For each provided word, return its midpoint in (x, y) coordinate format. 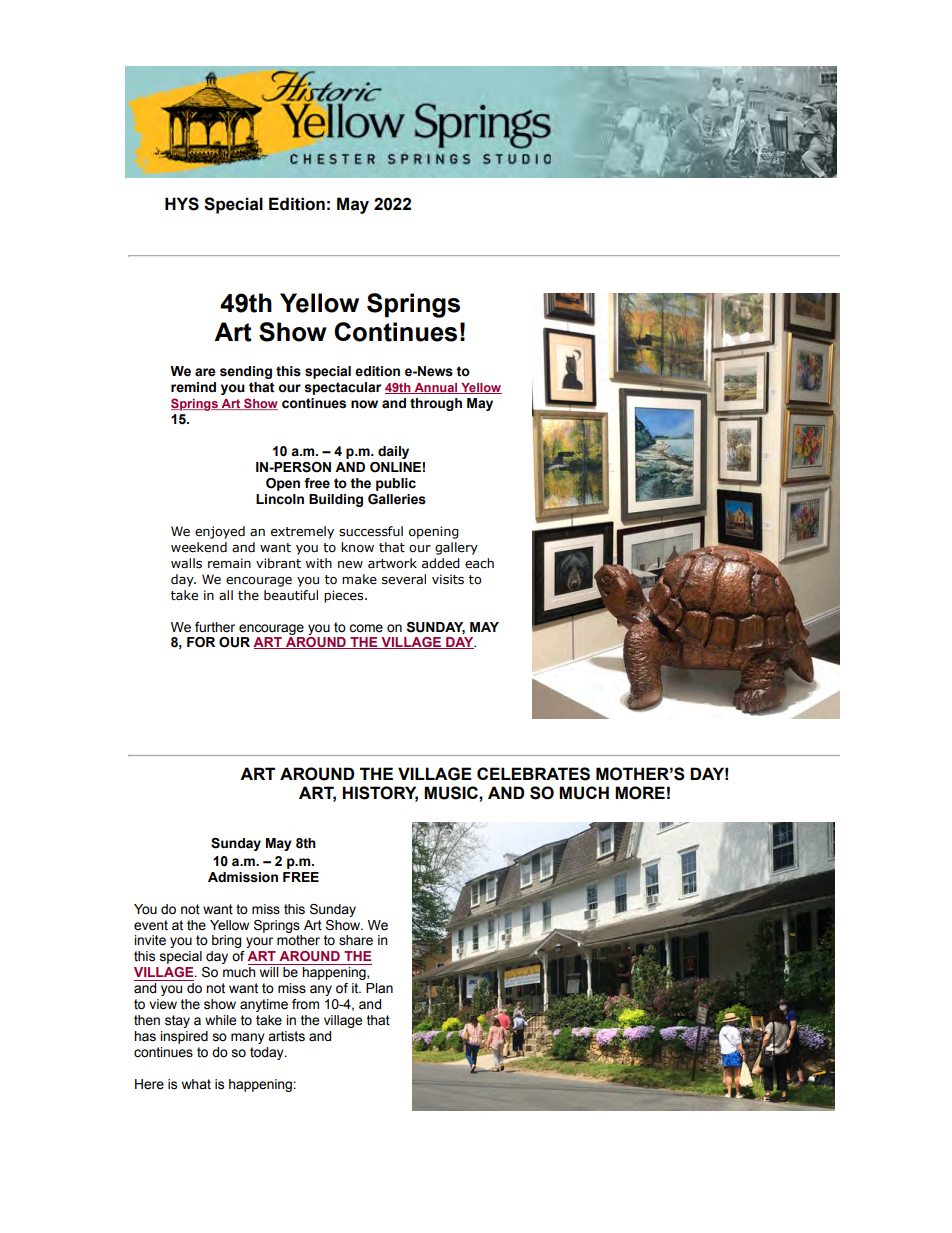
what (196, 1084)
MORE (640, 793)
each (479, 563)
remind (193, 387)
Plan (379, 988)
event (151, 925)
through (436, 404)
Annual (436, 388)
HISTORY (380, 794)
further (215, 627)
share (356, 940)
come (366, 628)
